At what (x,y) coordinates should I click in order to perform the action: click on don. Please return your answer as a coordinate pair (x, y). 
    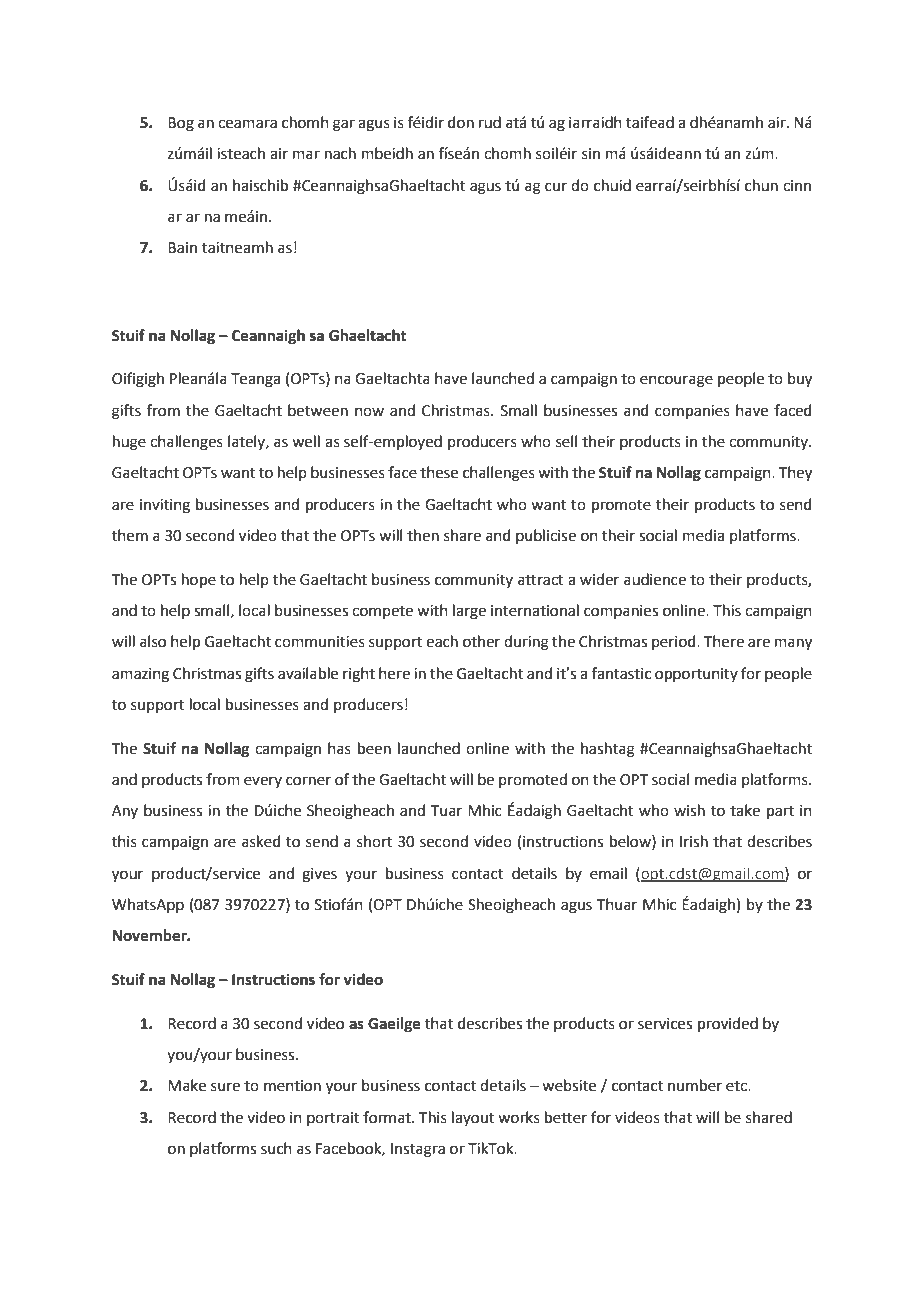
    Looking at the image, I should click on (461, 122).
